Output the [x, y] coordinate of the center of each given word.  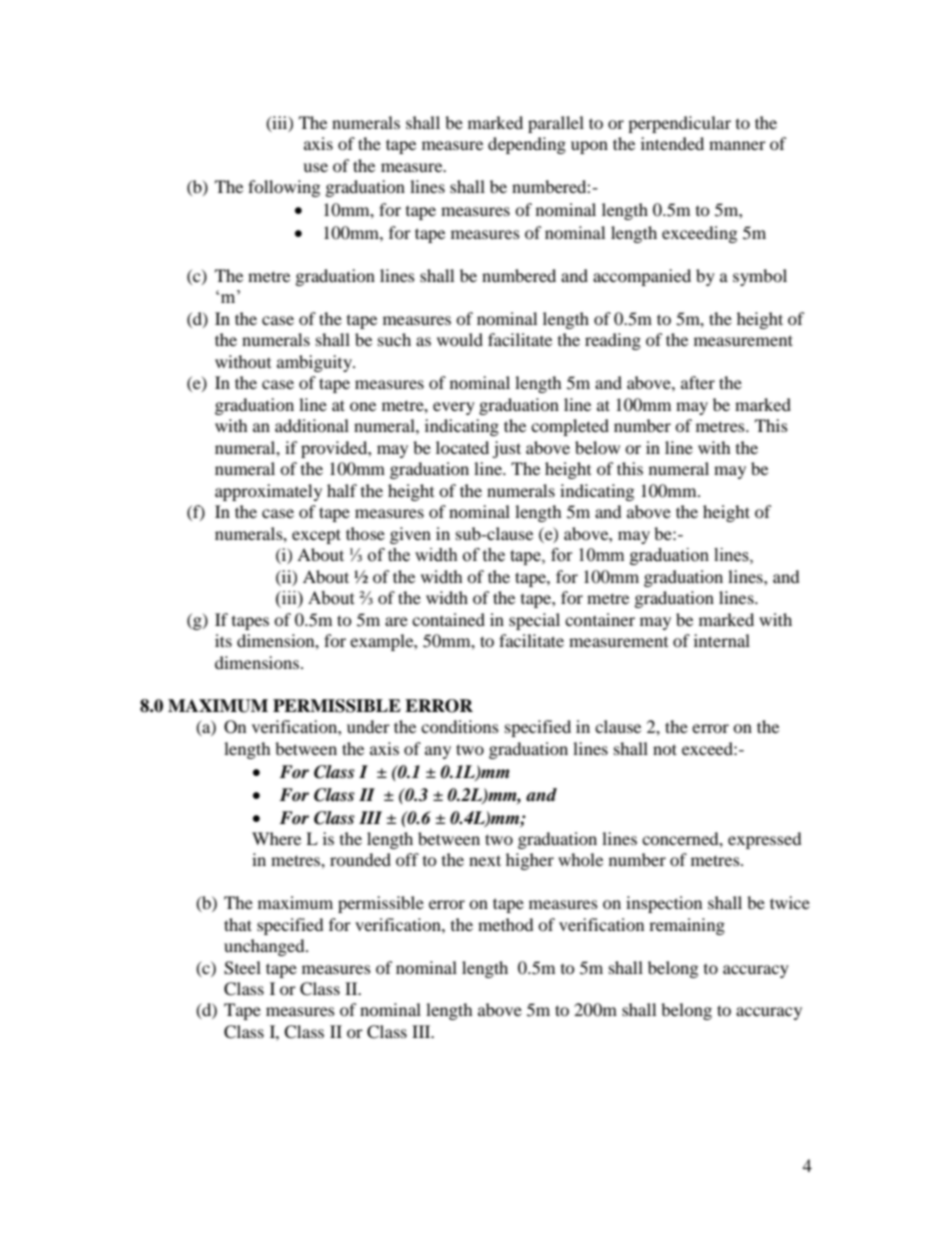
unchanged [265, 947]
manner [737, 145]
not [665, 749]
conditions [460, 726]
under [368, 726]
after [698, 382]
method [506, 924]
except [316, 536]
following [284, 188]
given [410, 535]
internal [722, 640]
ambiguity [315, 363]
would [460, 339]
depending [527, 145]
